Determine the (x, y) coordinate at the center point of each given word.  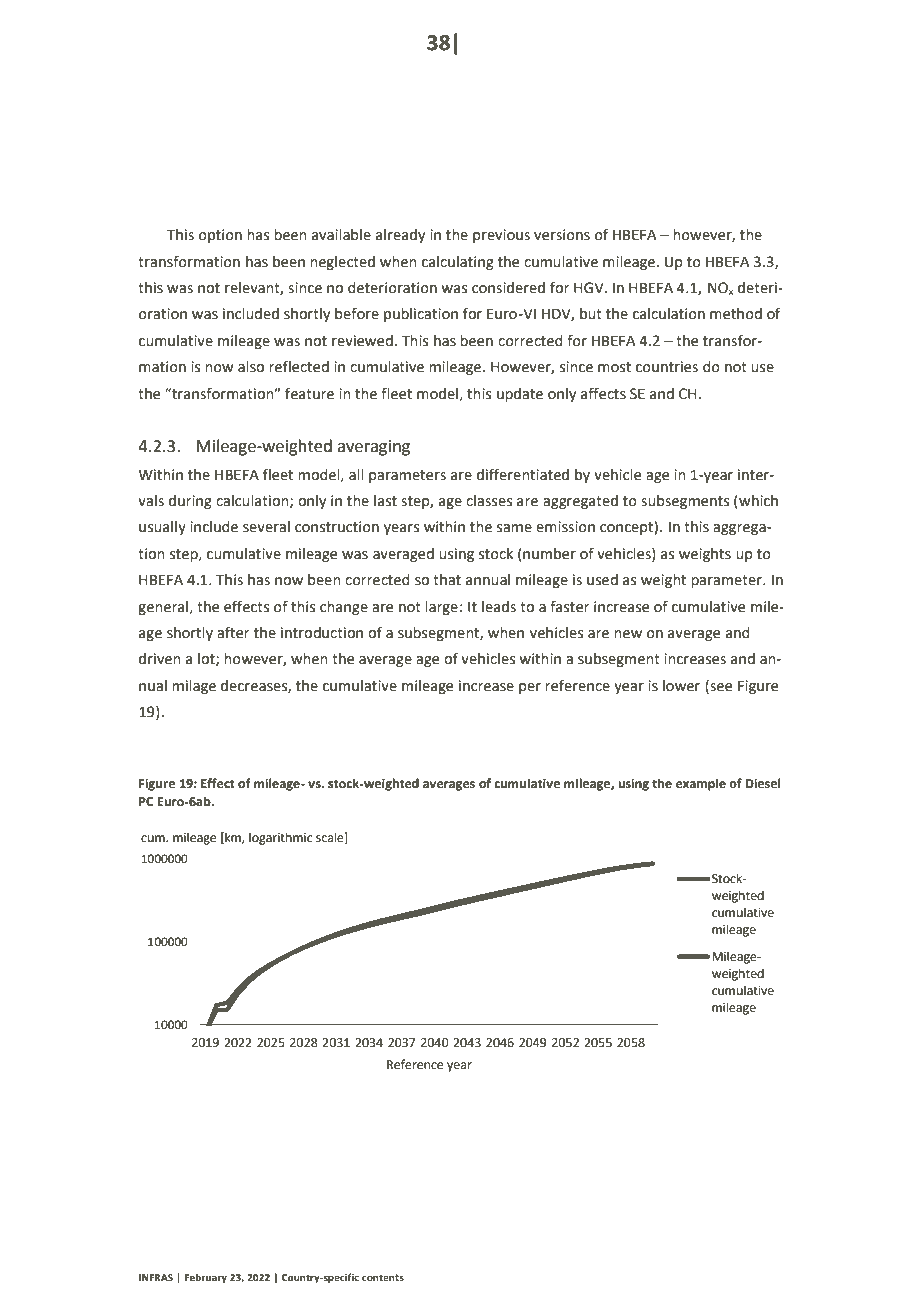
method (736, 314)
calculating (458, 263)
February (206, 1278)
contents (383, 1277)
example (701, 784)
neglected (342, 263)
